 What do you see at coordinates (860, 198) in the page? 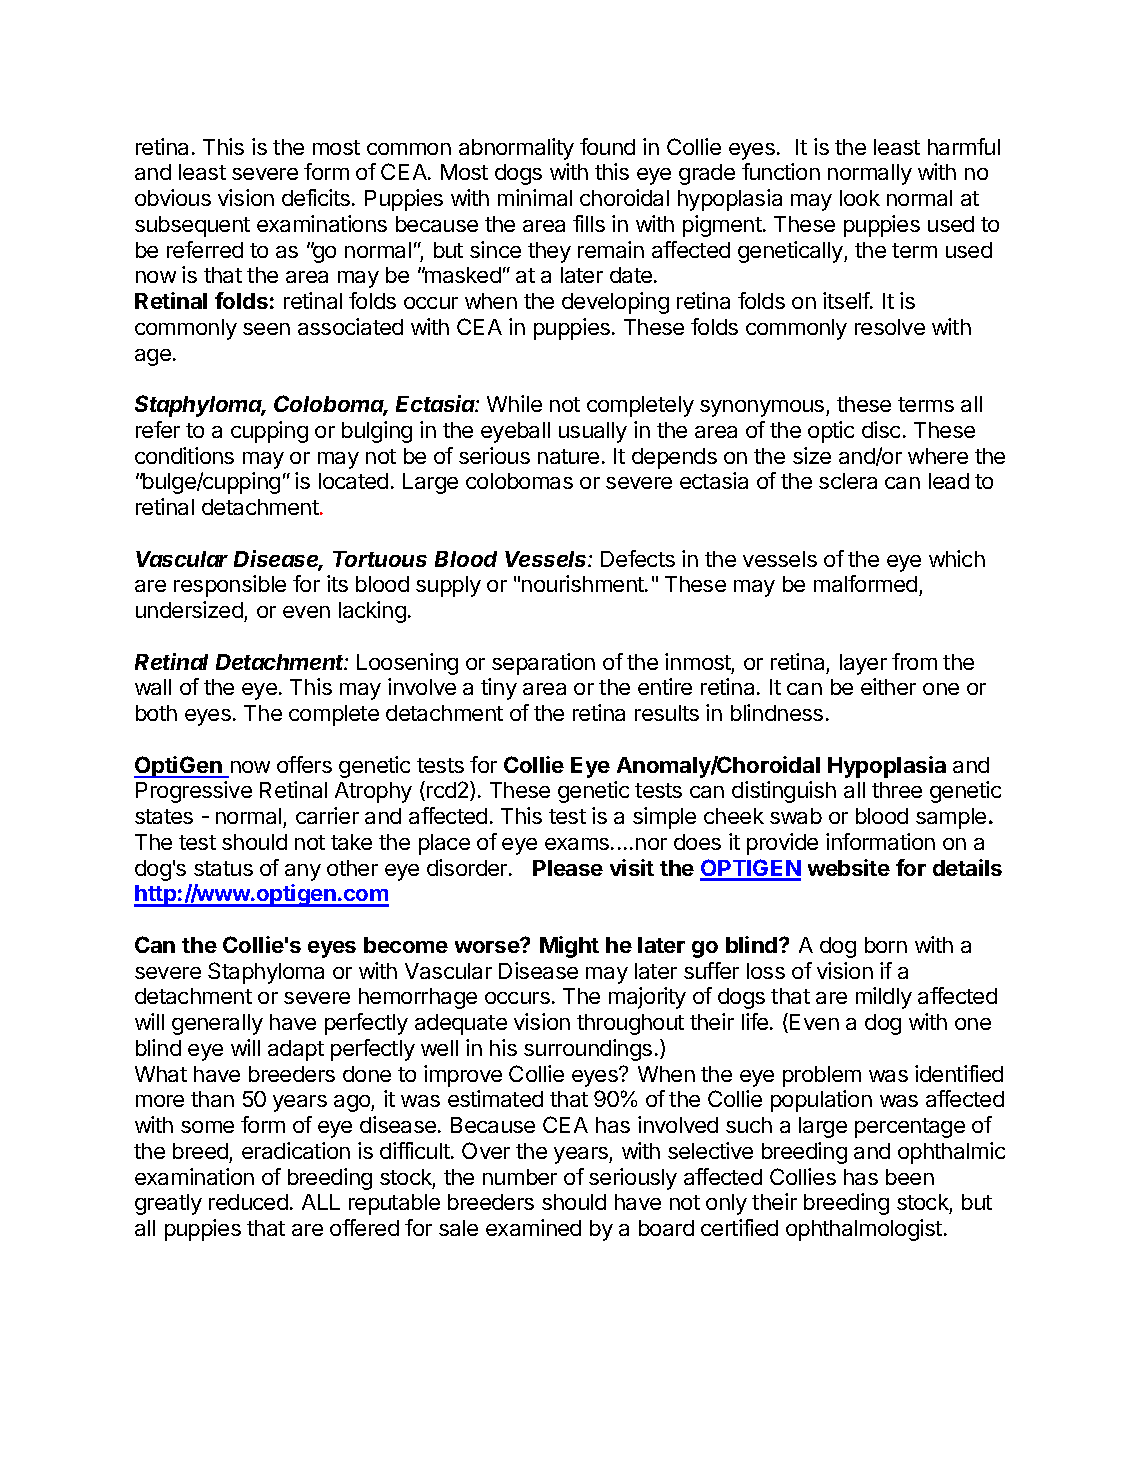
I see `look` at bounding box center [860, 198].
